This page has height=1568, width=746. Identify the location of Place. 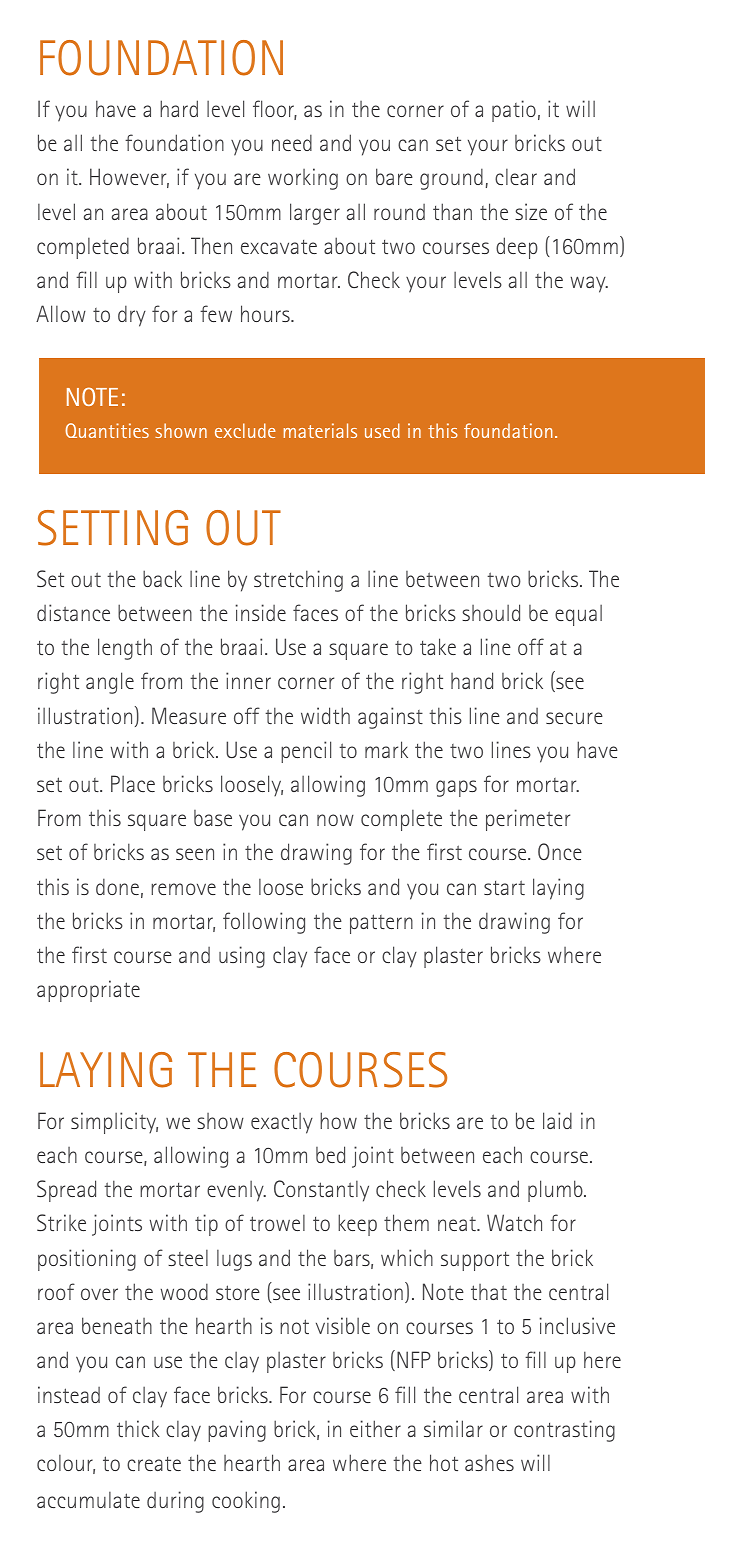
(133, 783).
